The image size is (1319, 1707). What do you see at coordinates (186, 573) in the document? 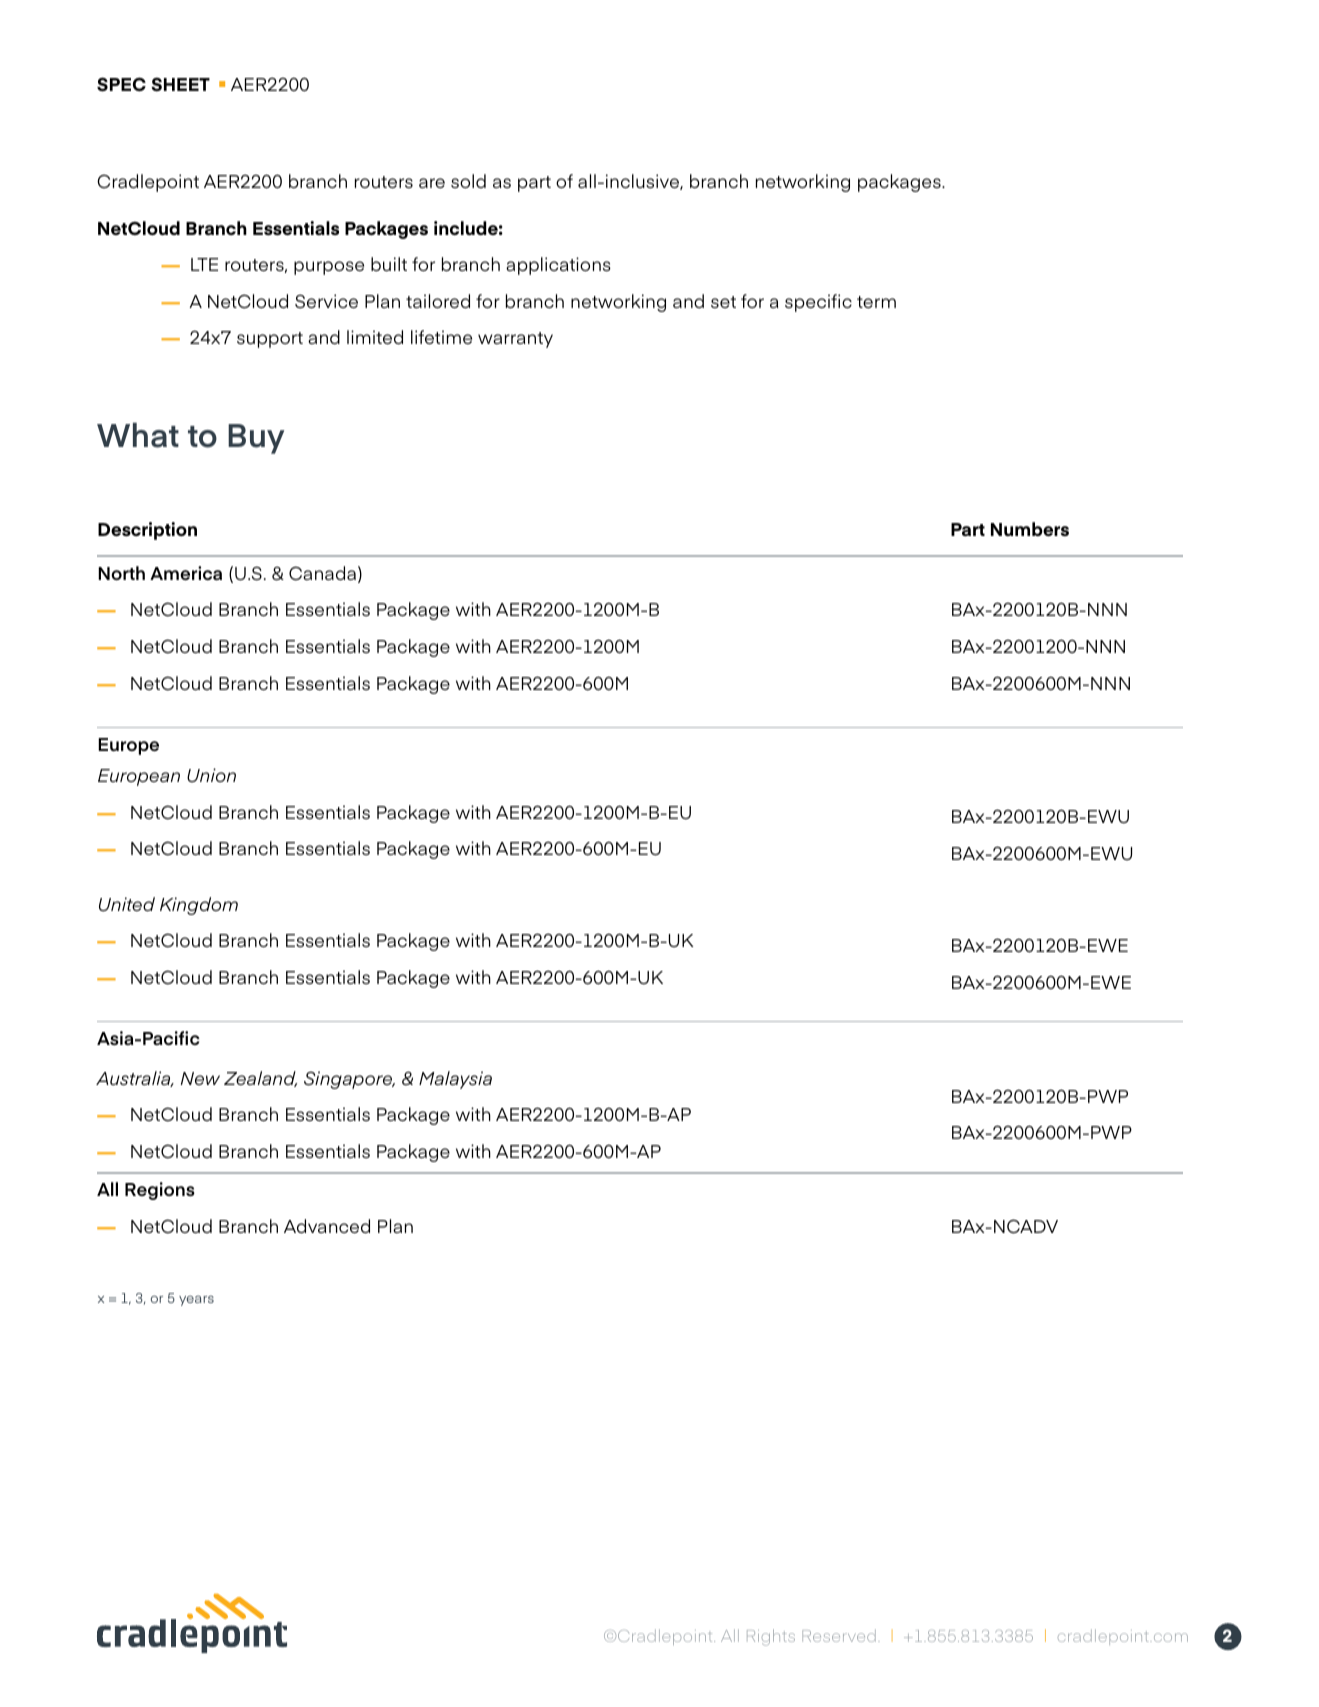
I see `America` at bounding box center [186, 573].
